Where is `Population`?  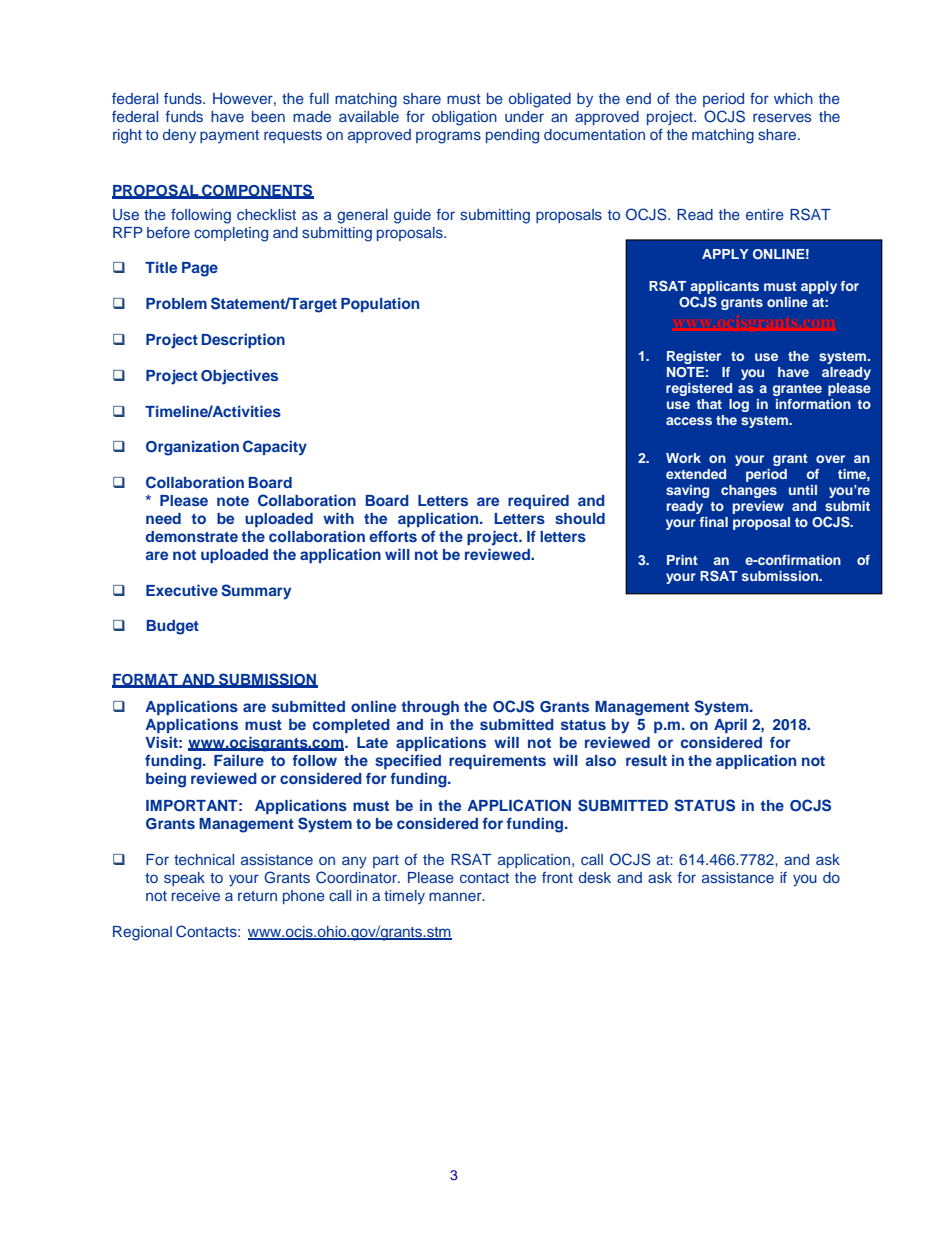
Population is located at coordinates (380, 304).
